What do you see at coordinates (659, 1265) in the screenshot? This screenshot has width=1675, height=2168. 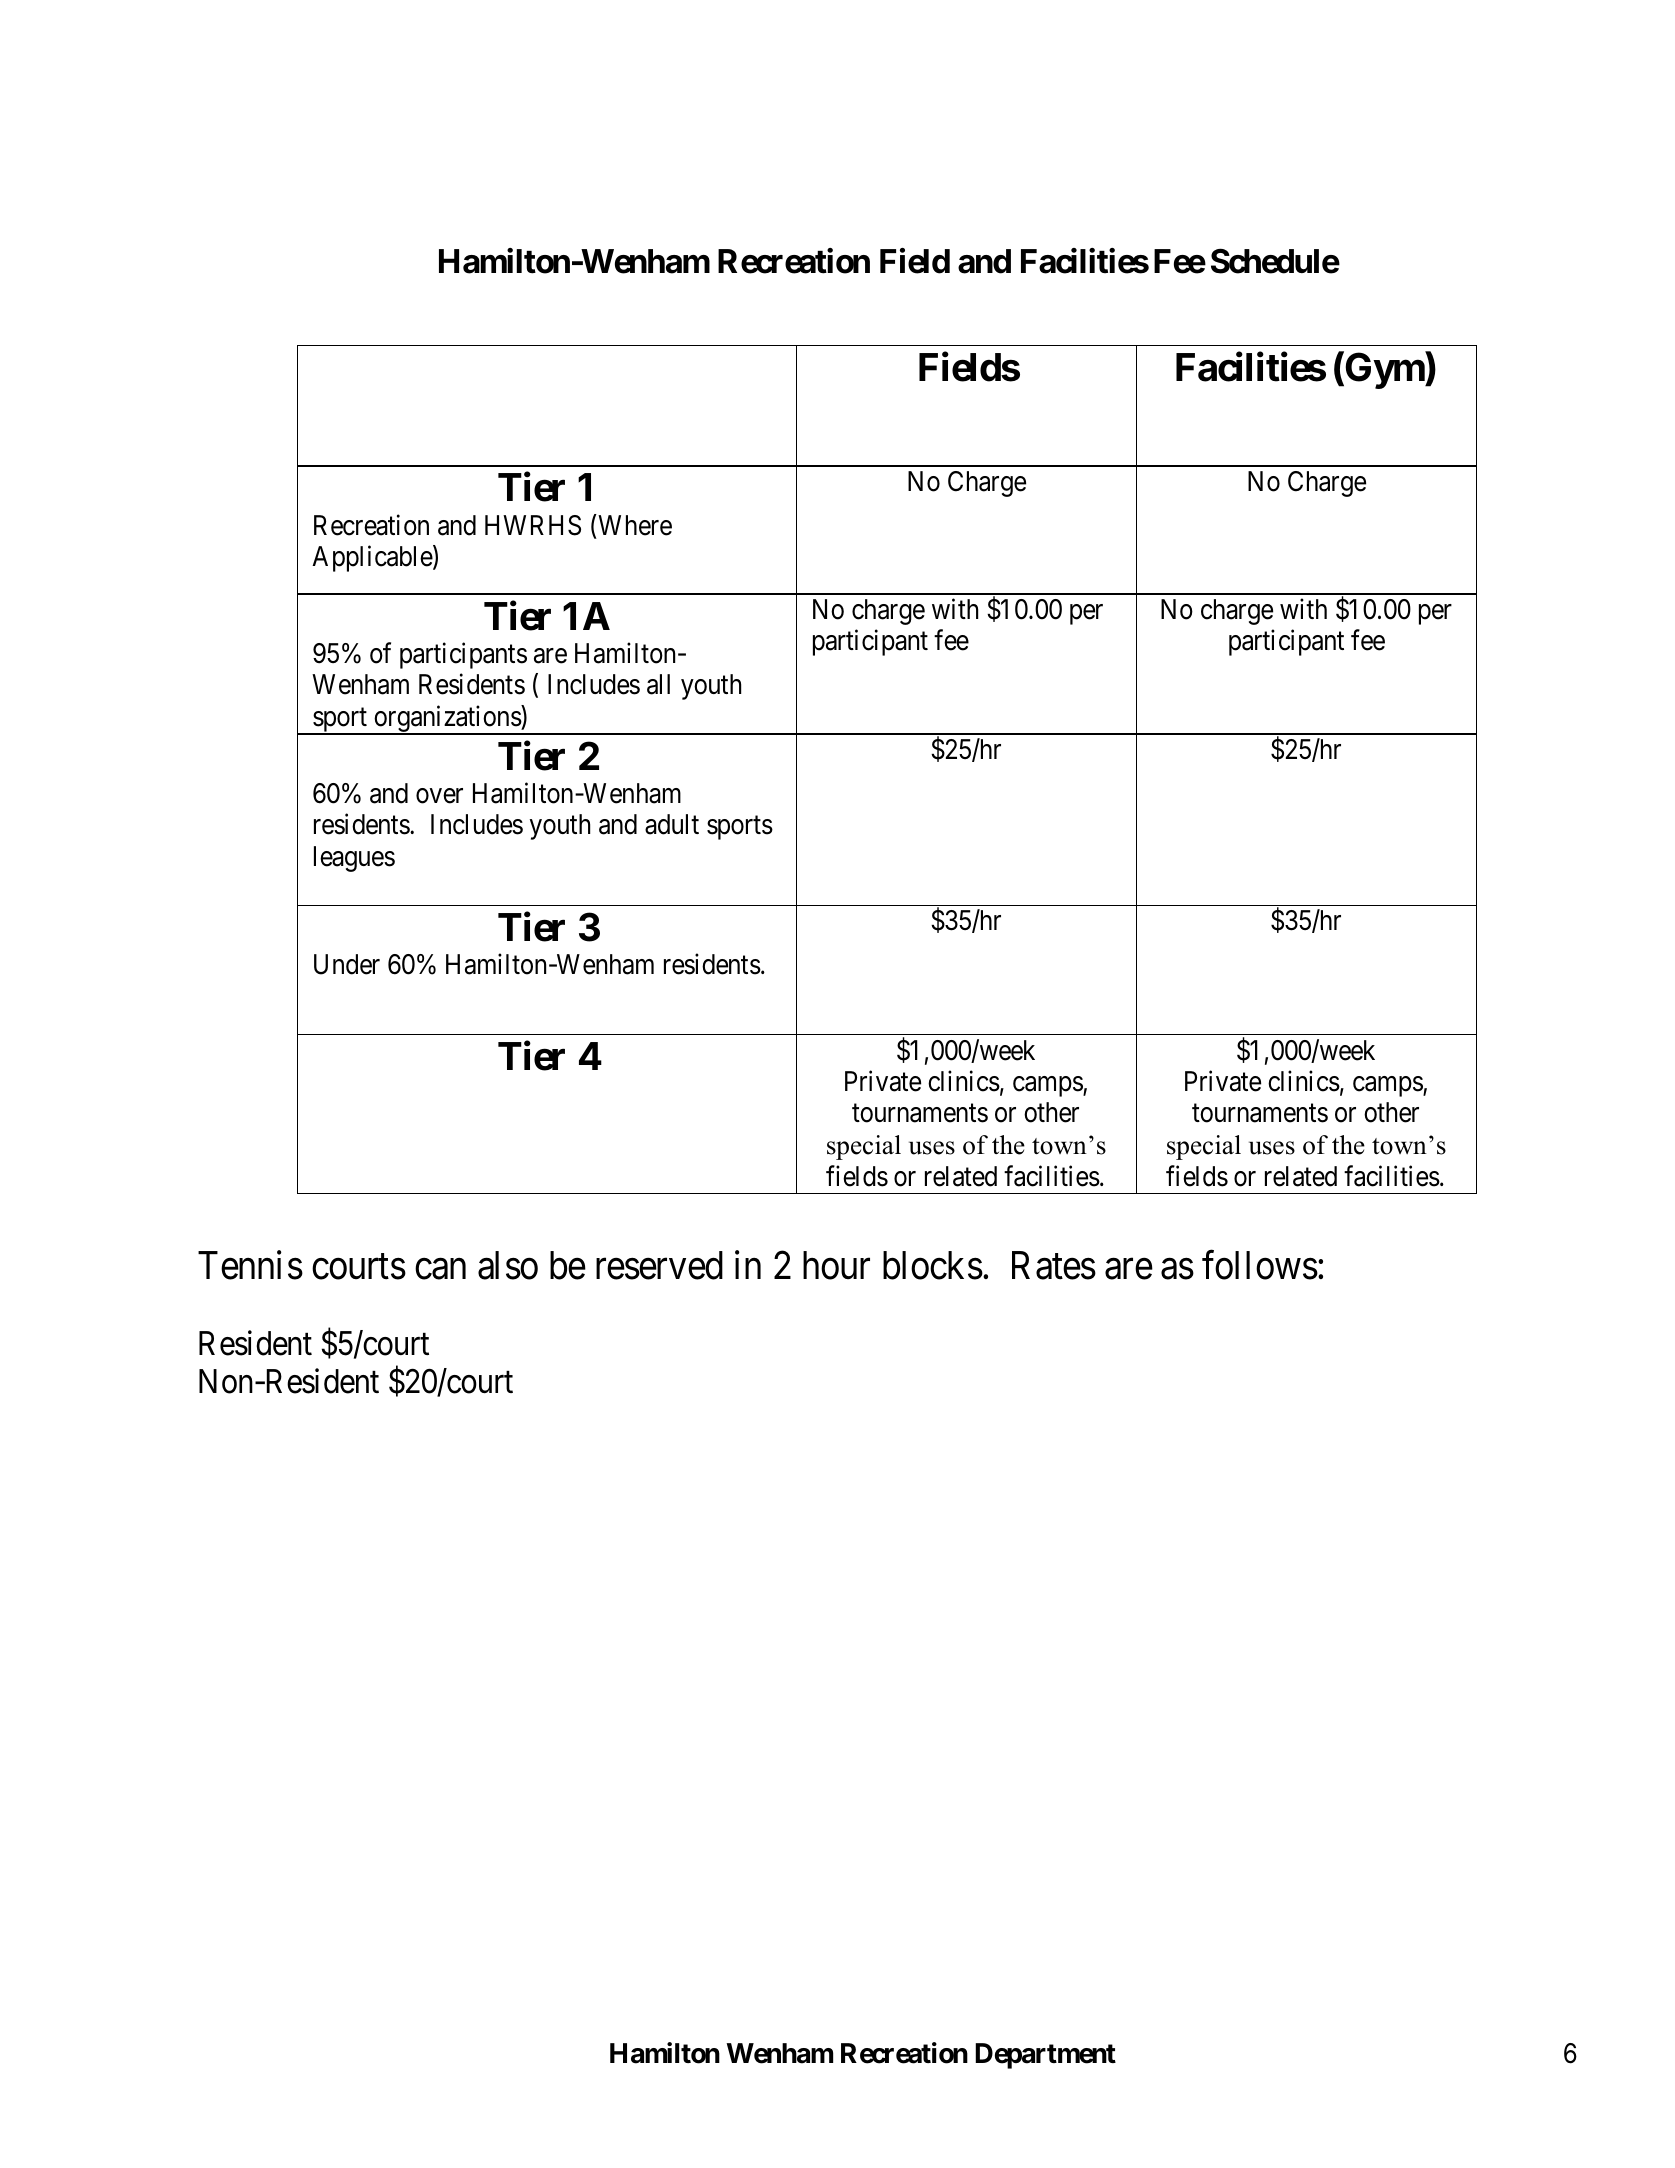 I see `reserved` at bounding box center [659, 1265].
